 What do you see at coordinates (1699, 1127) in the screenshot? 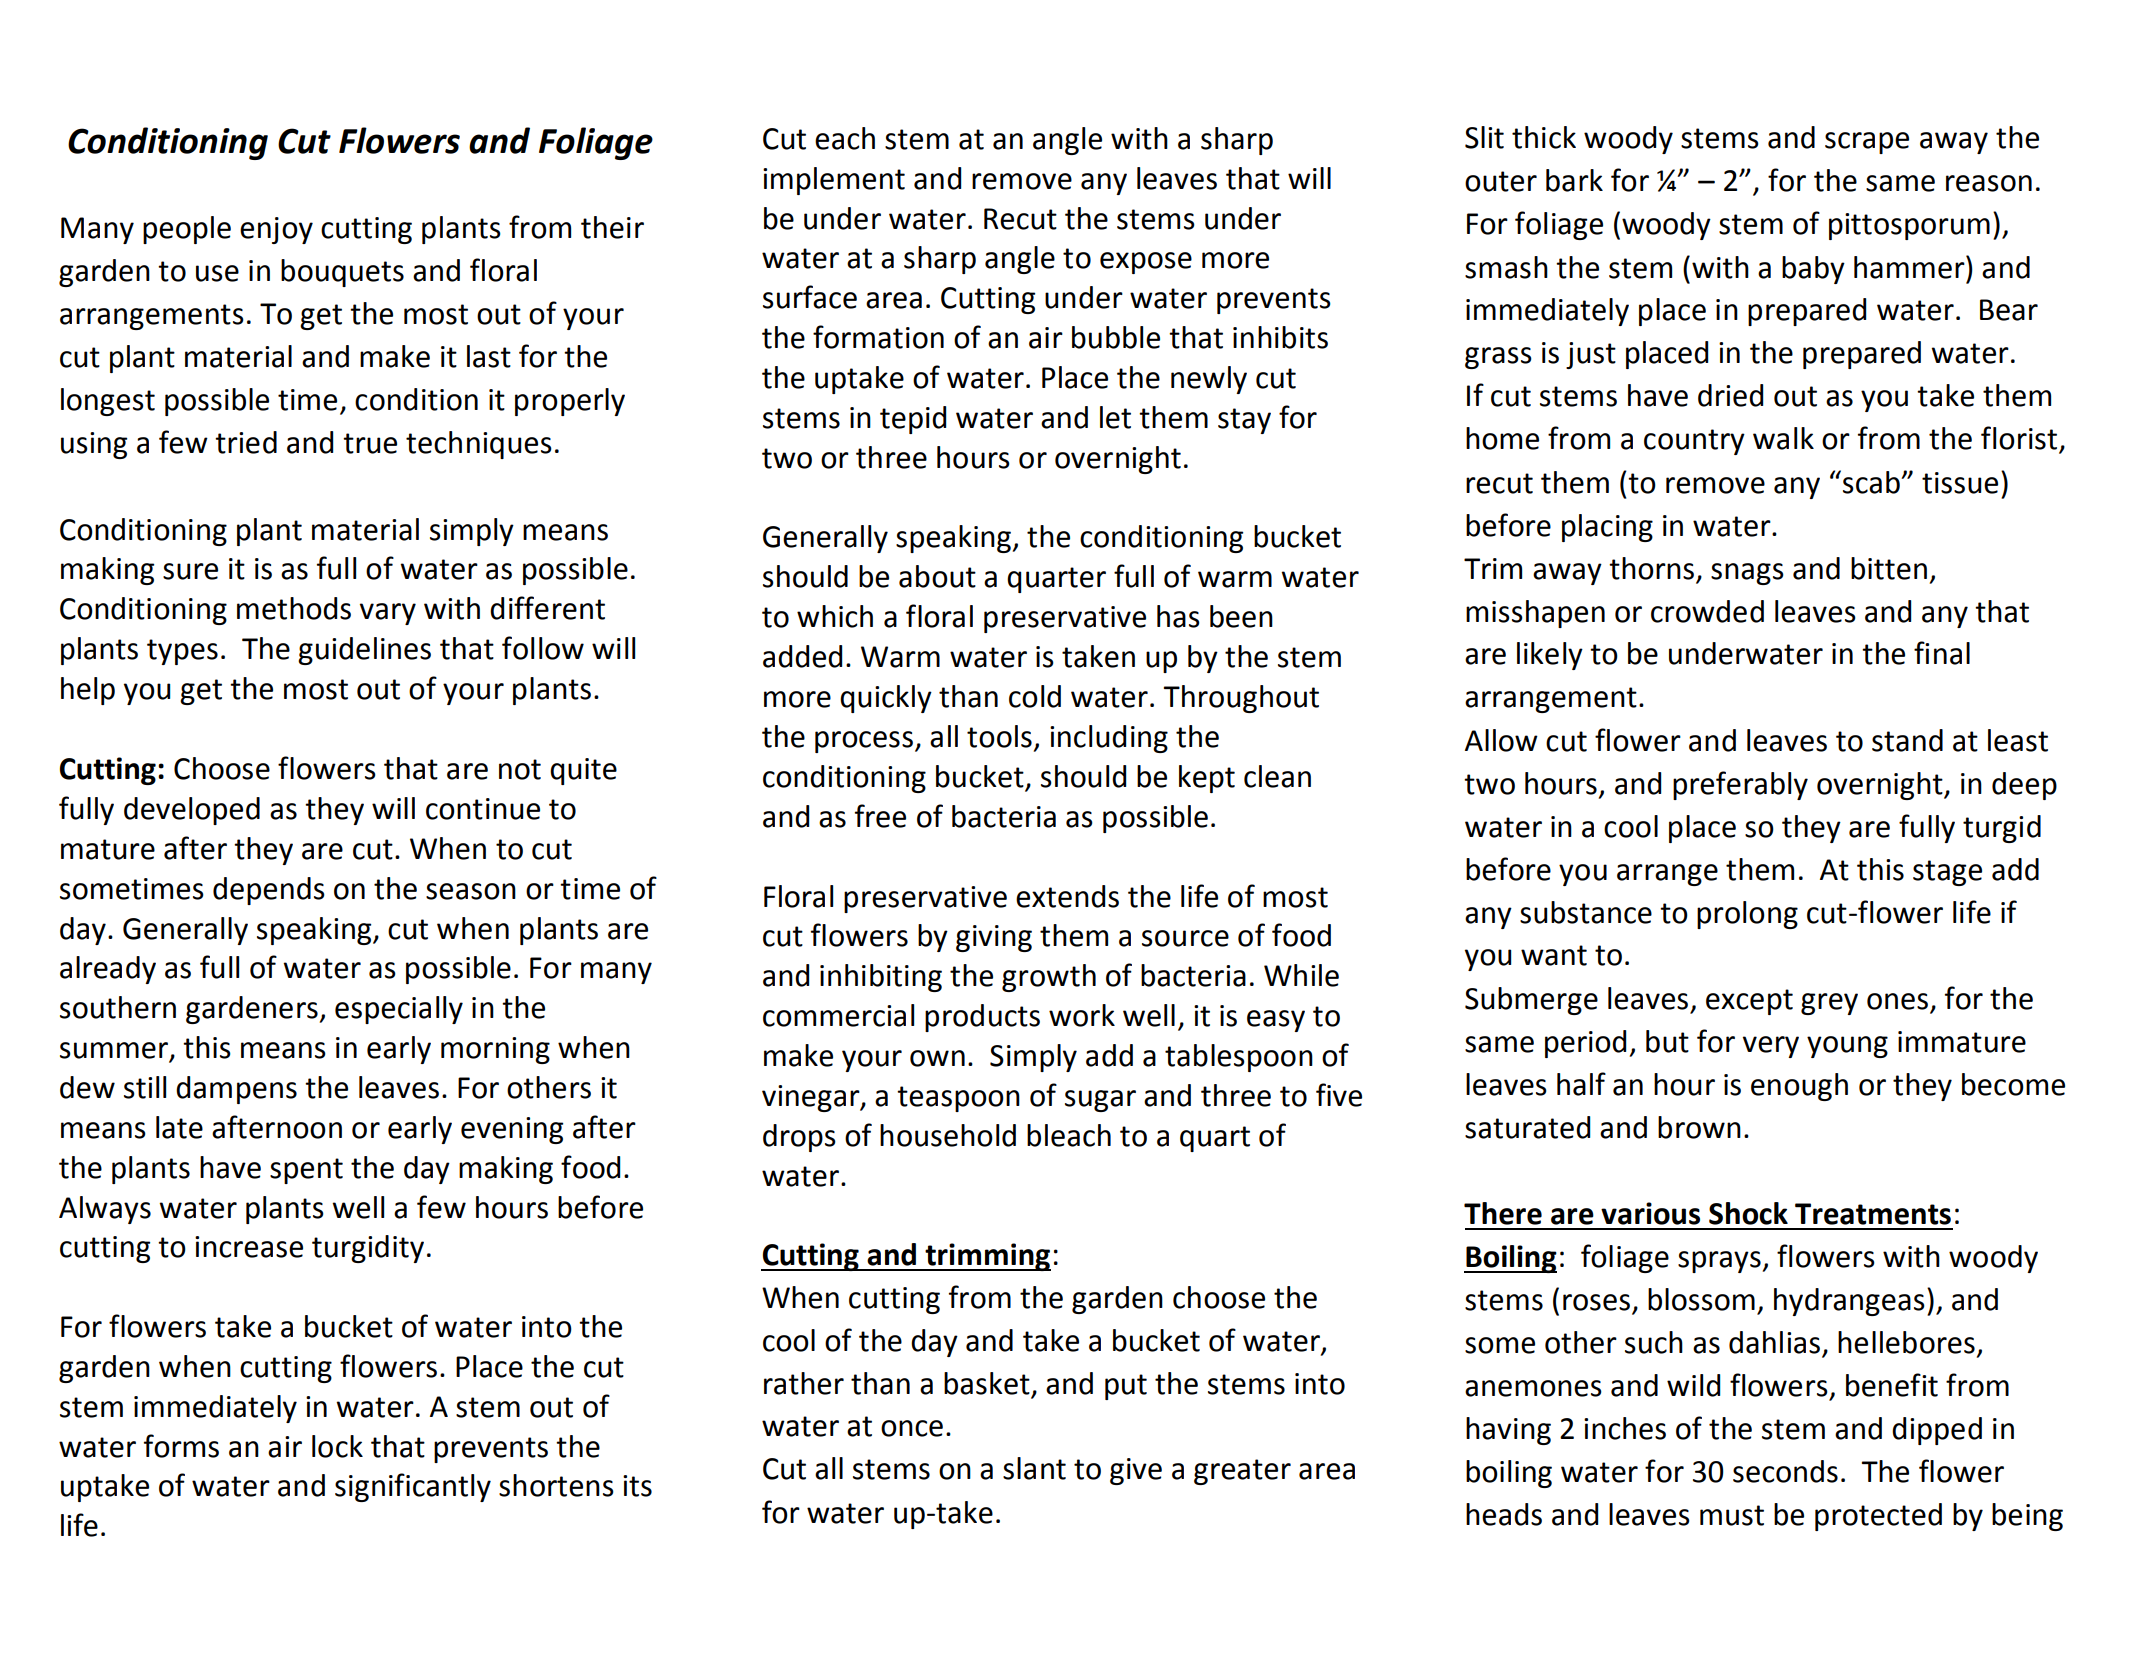
I see `brown` at bounding box center [1699, 1127].
